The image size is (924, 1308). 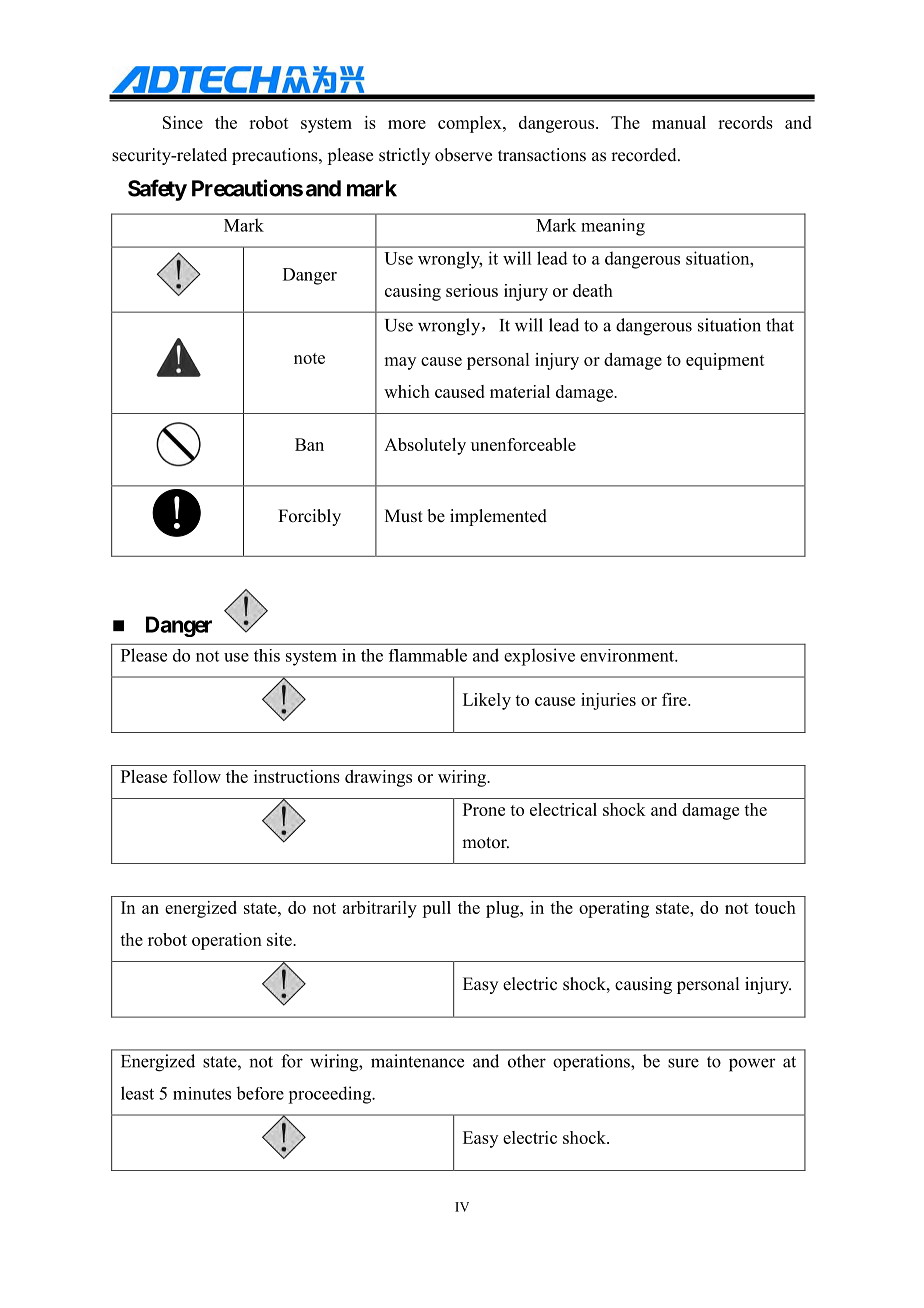 I want to click on observe, so click(x=463, y=155).
